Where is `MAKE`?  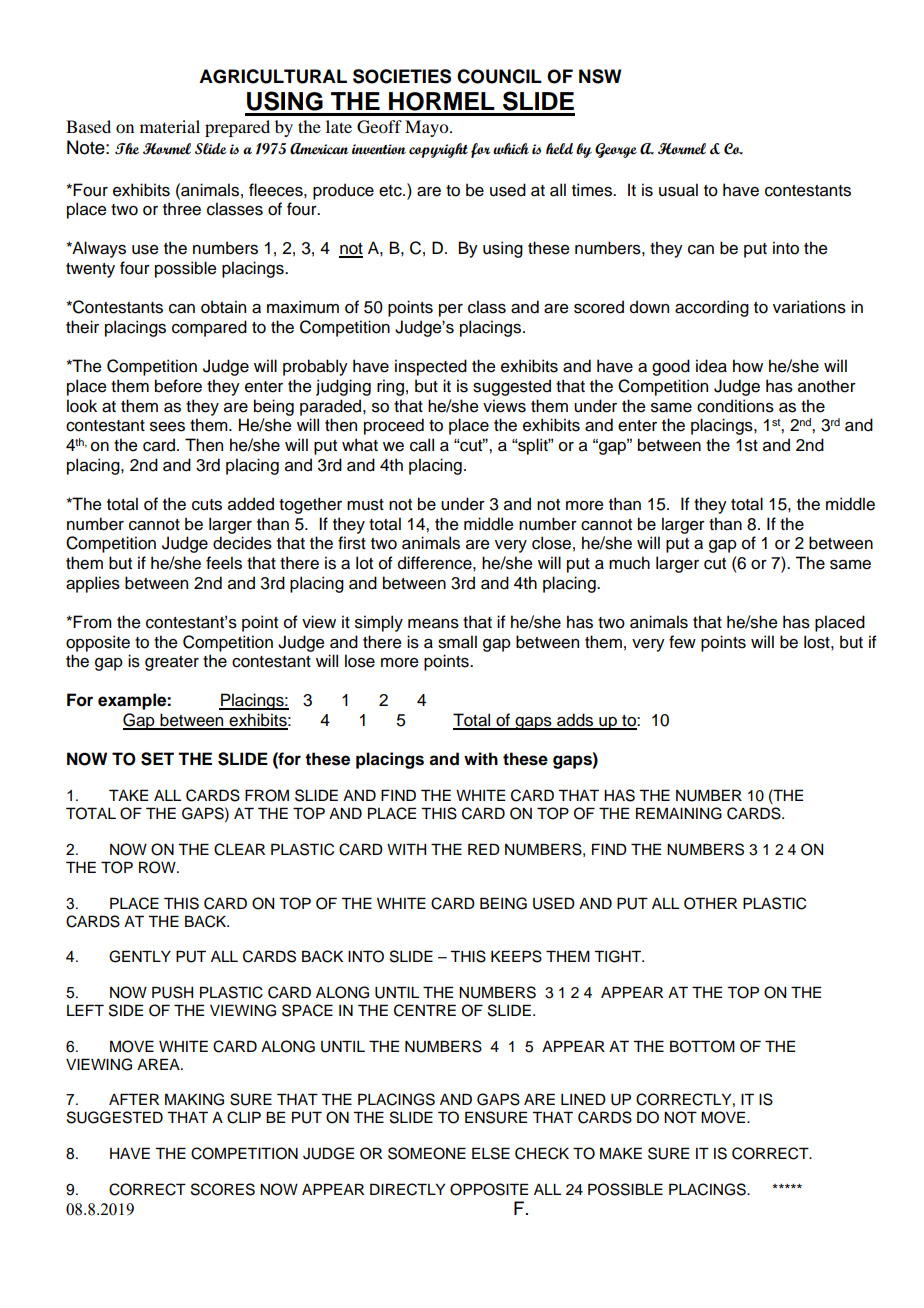 MAKE is located at coordinates (621, 1153).
